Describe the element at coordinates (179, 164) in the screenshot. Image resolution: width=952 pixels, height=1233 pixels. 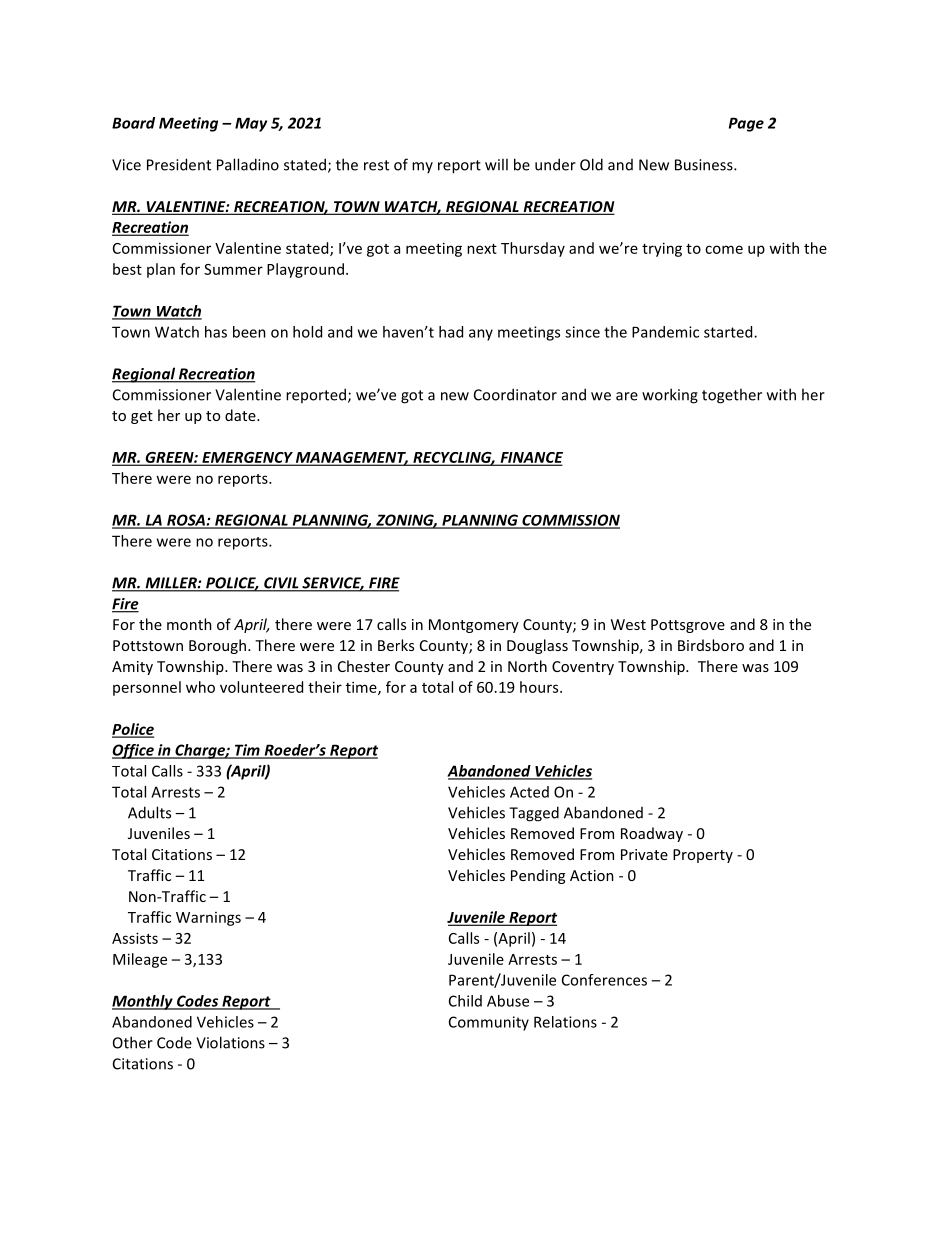
I see `President` at that location.
